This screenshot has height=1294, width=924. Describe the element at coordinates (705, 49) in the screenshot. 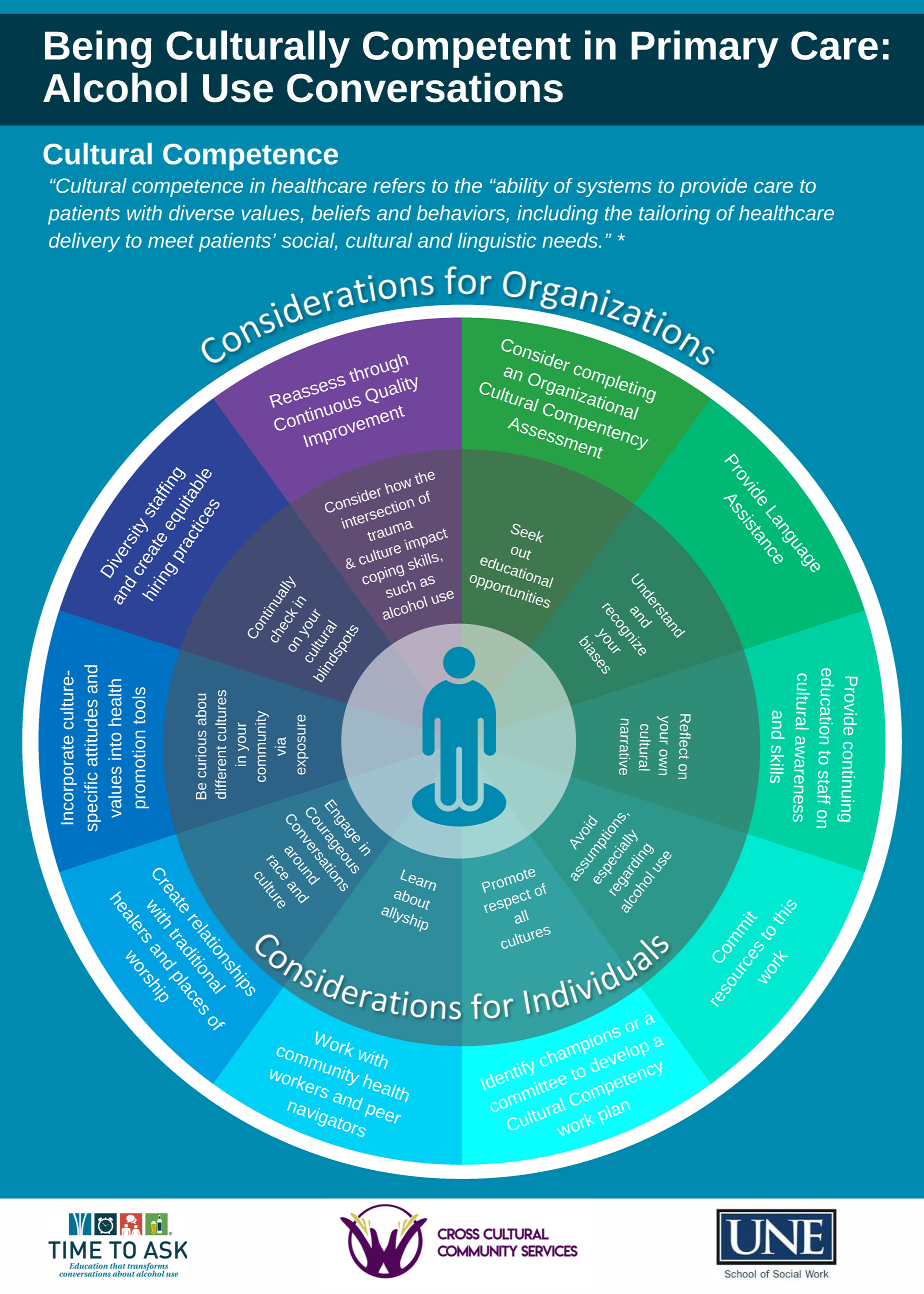

I see `Primary` at that location.
